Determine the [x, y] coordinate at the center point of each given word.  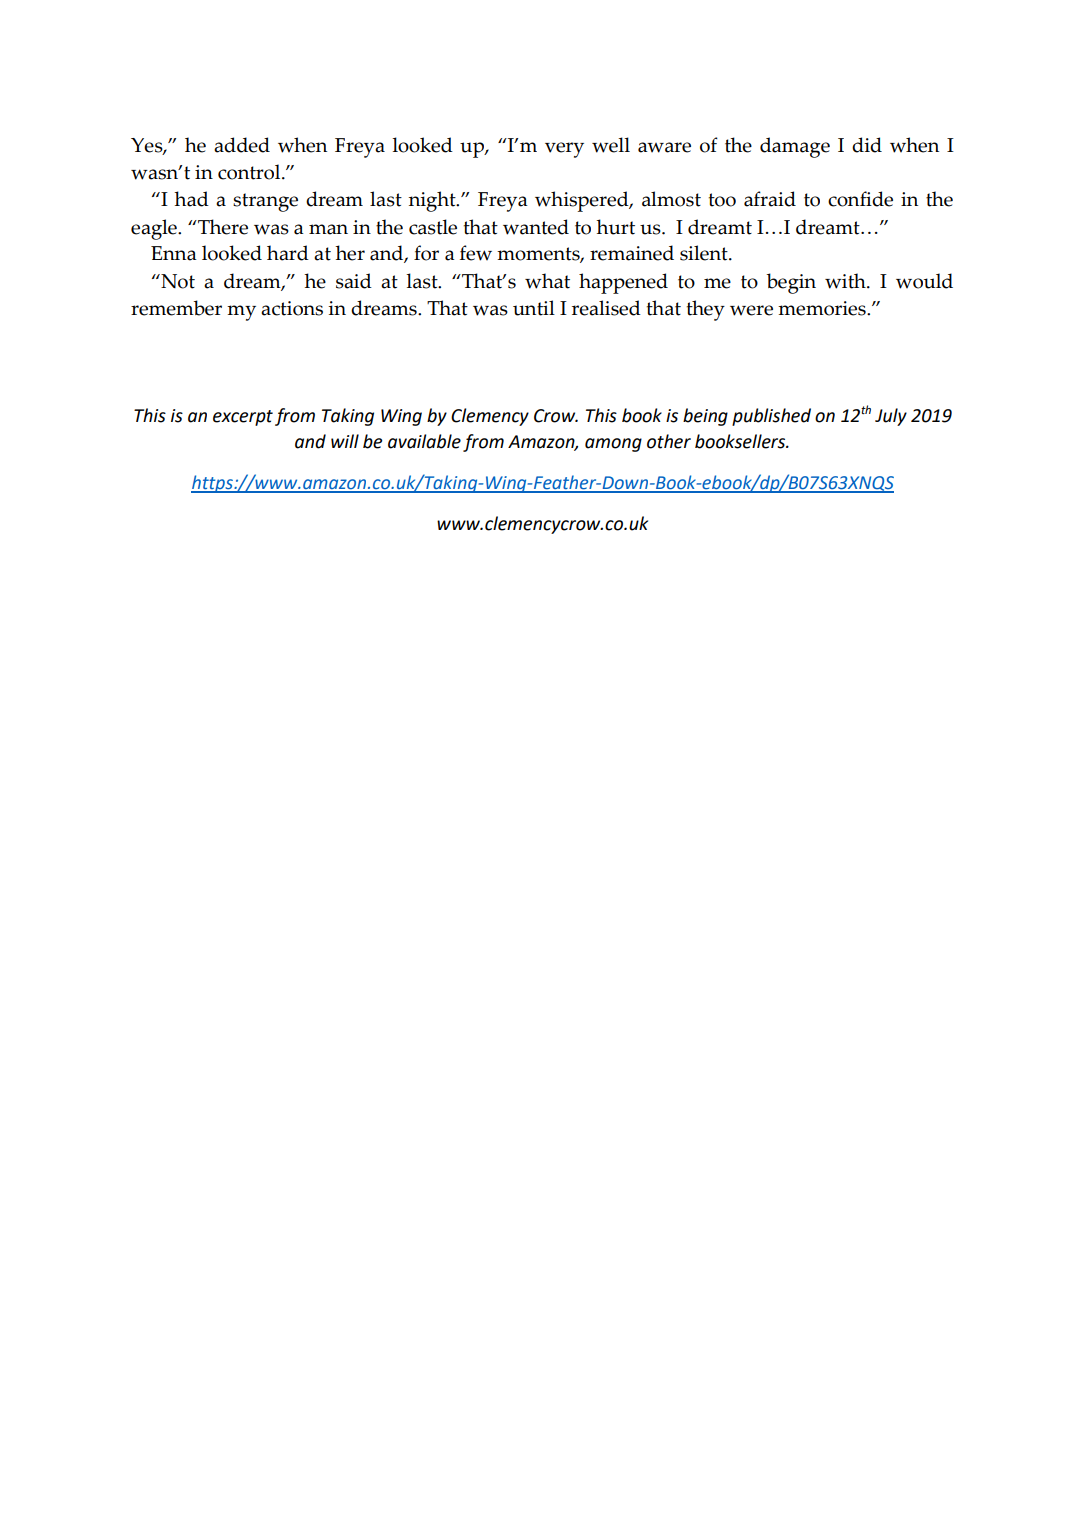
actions [292, 308]
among [613, 445]
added [242, 145]
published [771, 417]
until [534, 308]
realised [606, 308]
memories [823, 308]
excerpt [243, 418]
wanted [536, 227]
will [345, 441]
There [222, 227]
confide [860, 199]
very [564, 150]
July [891, 417]
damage [795, 147]
